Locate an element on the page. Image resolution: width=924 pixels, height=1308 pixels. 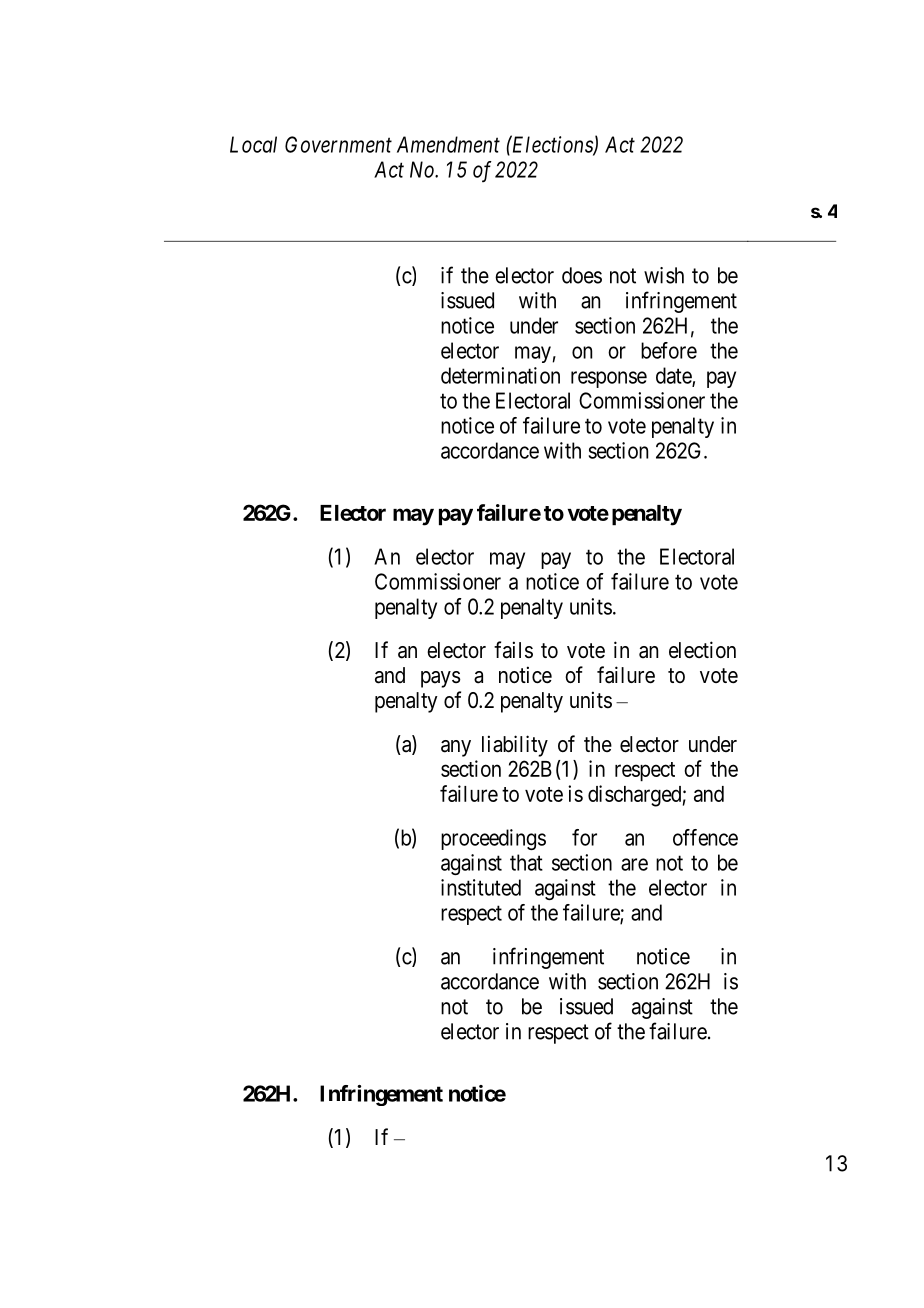
Amendment is located at coordinates (448, 144).
